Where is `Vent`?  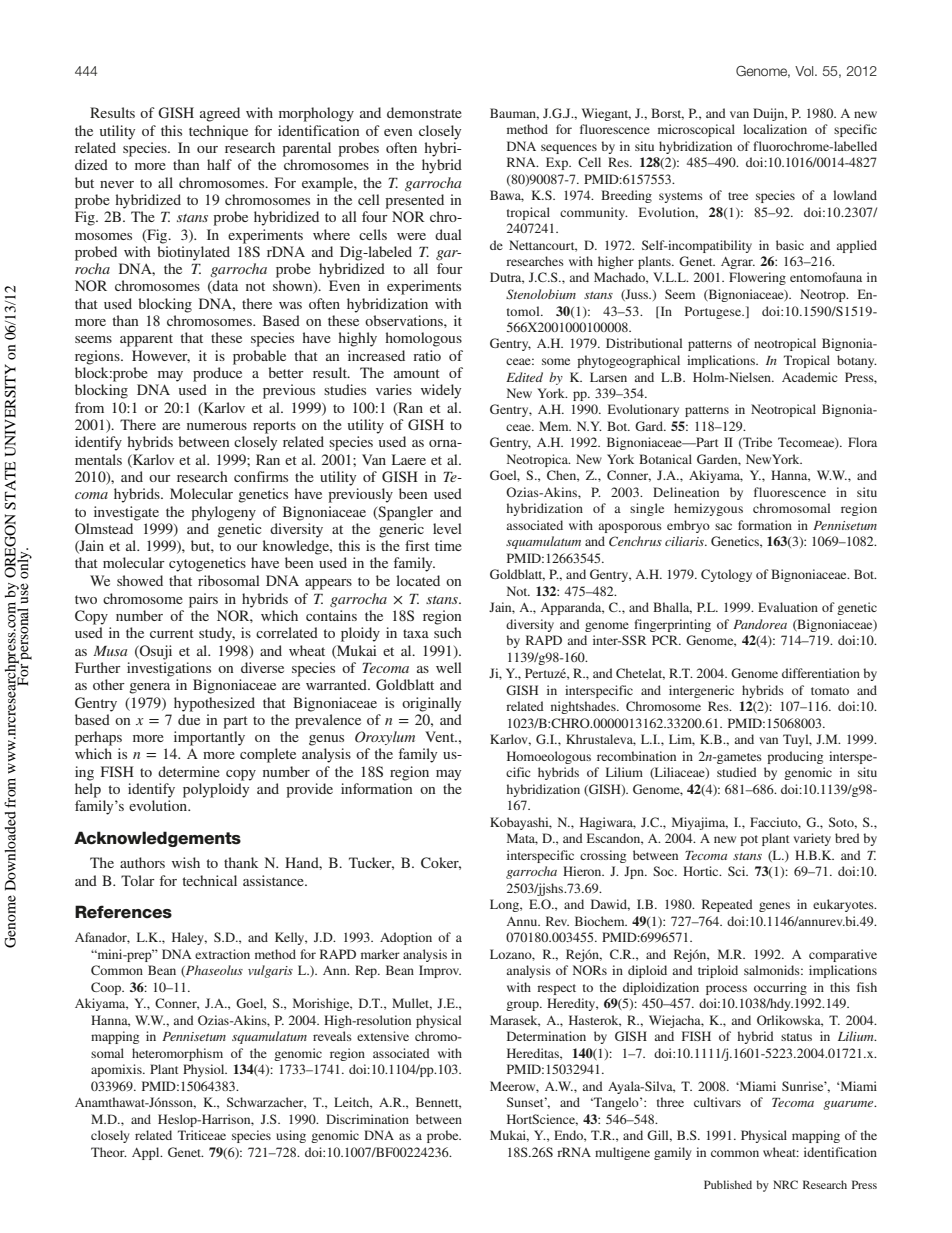
Vent is located at coordinates (441, 736).
